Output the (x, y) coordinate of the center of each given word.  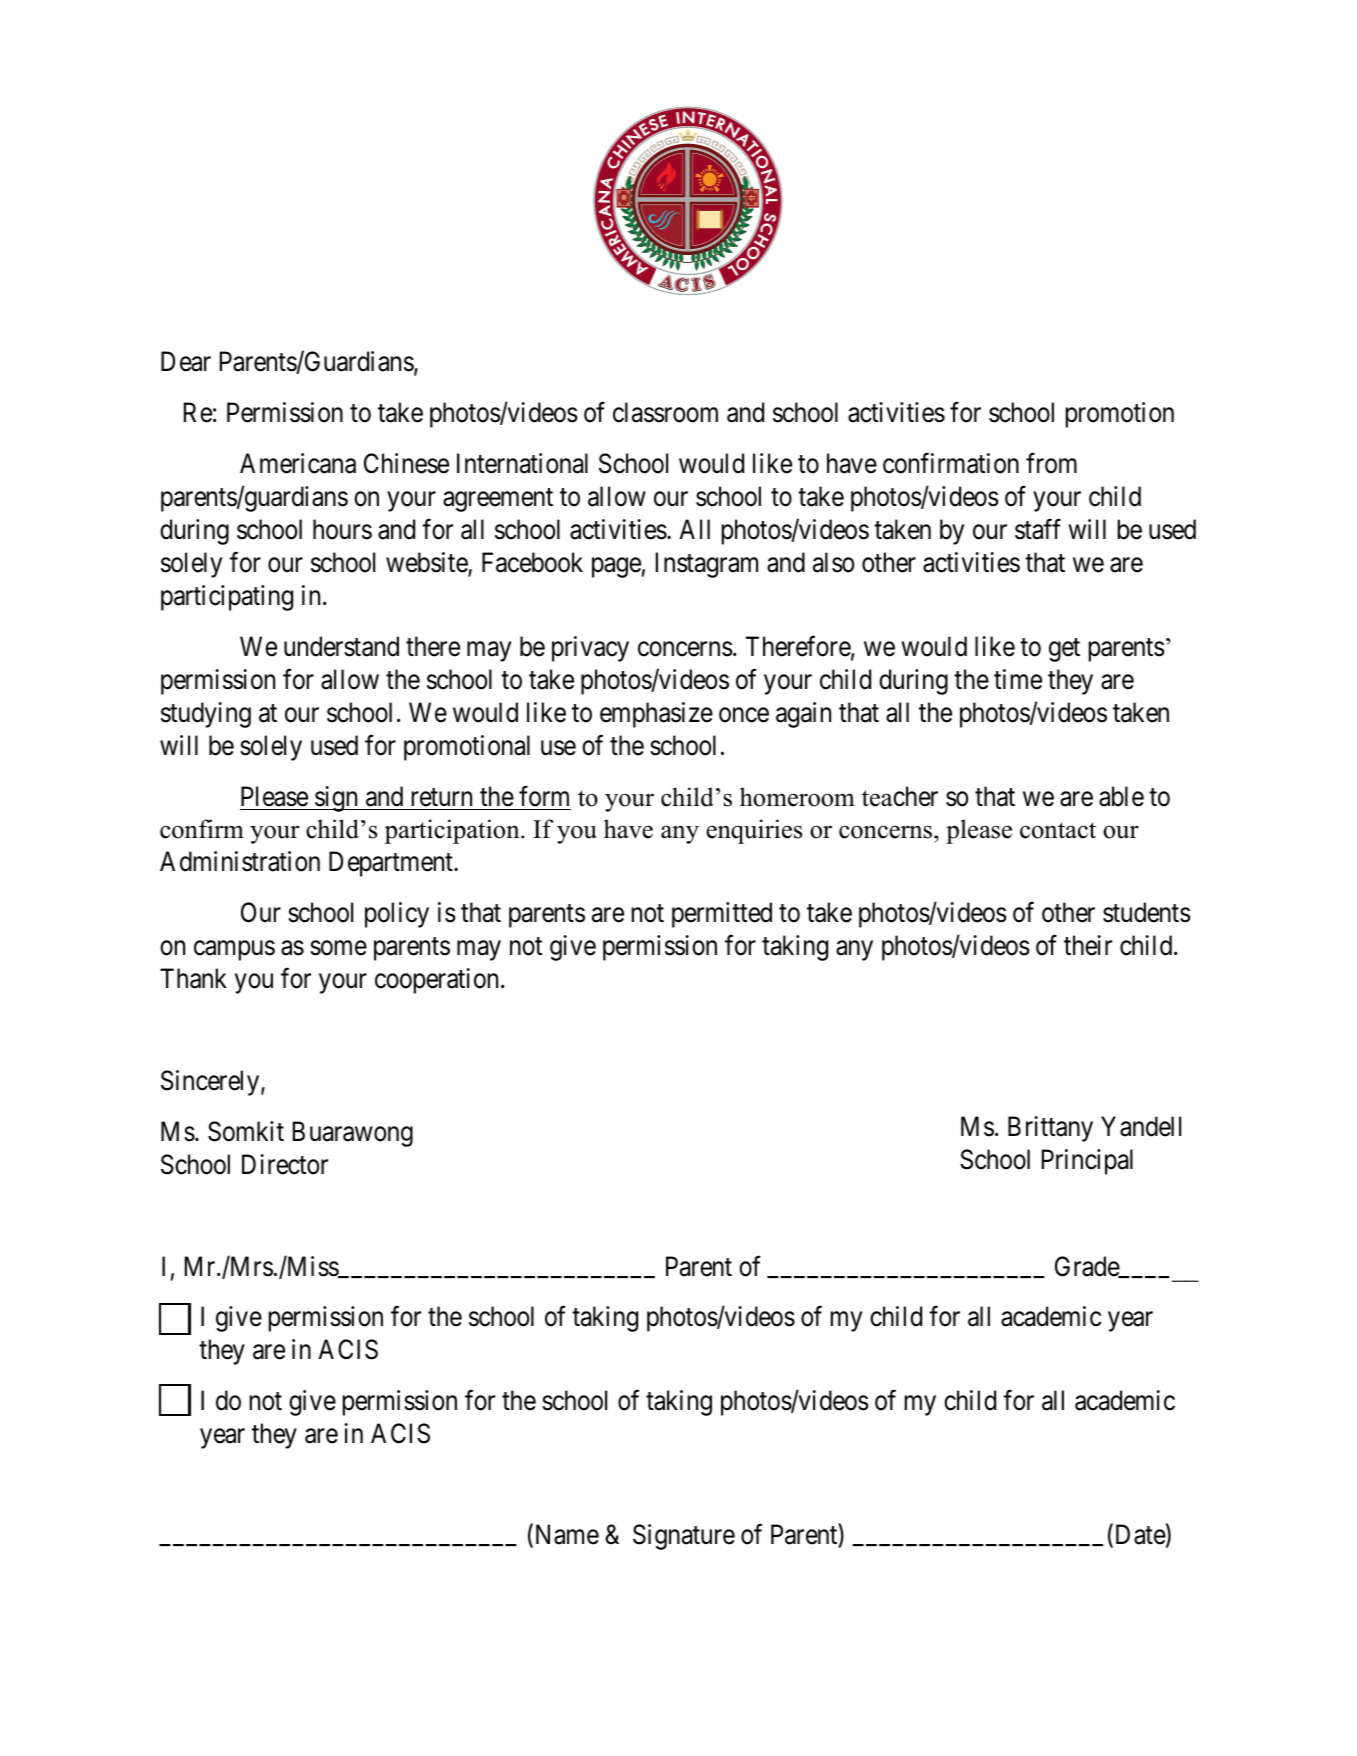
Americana (298, 463)
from (1051, 463)
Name (565, 1536)
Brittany (1050, 1129)
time (1018, 679)
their (1088, 945)
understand (341, 646)
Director (285, 1164)
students (1147, 912)
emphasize (656, 715)
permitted (722, 915)
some (338, 948)
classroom (665, 412)
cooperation (436, 981)
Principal (1087, 1162)
